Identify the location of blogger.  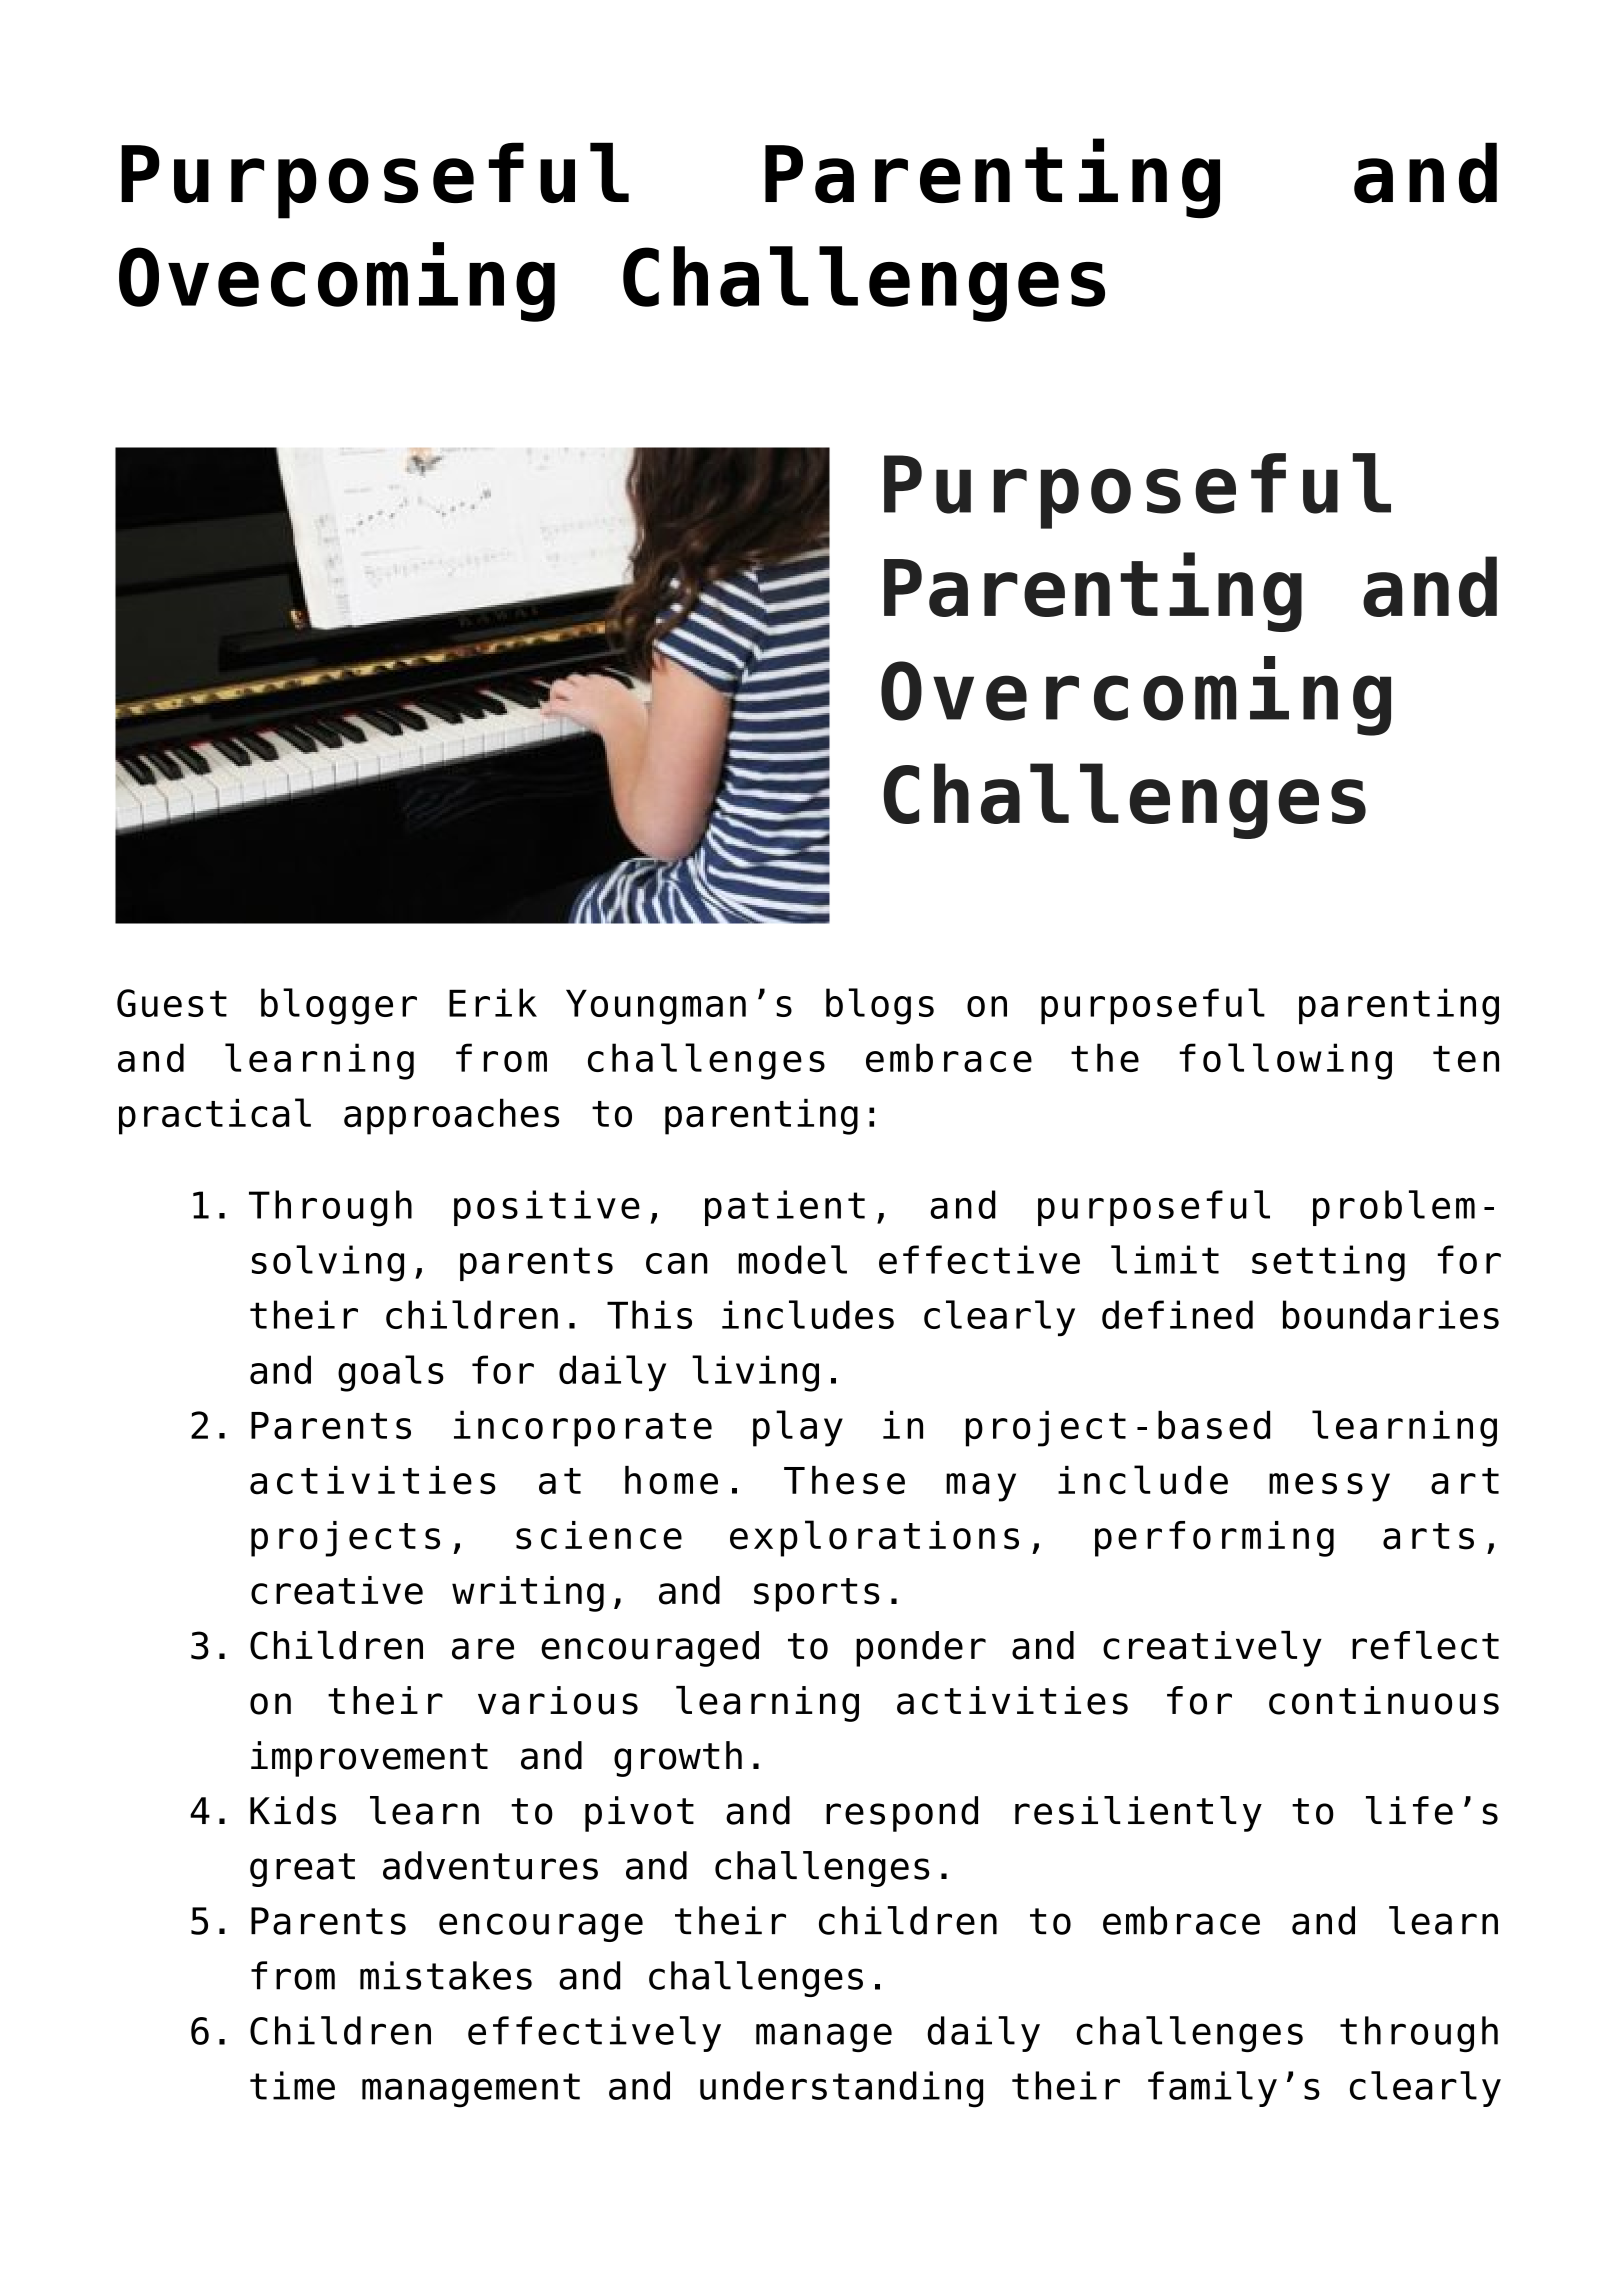
(339, 1006).
